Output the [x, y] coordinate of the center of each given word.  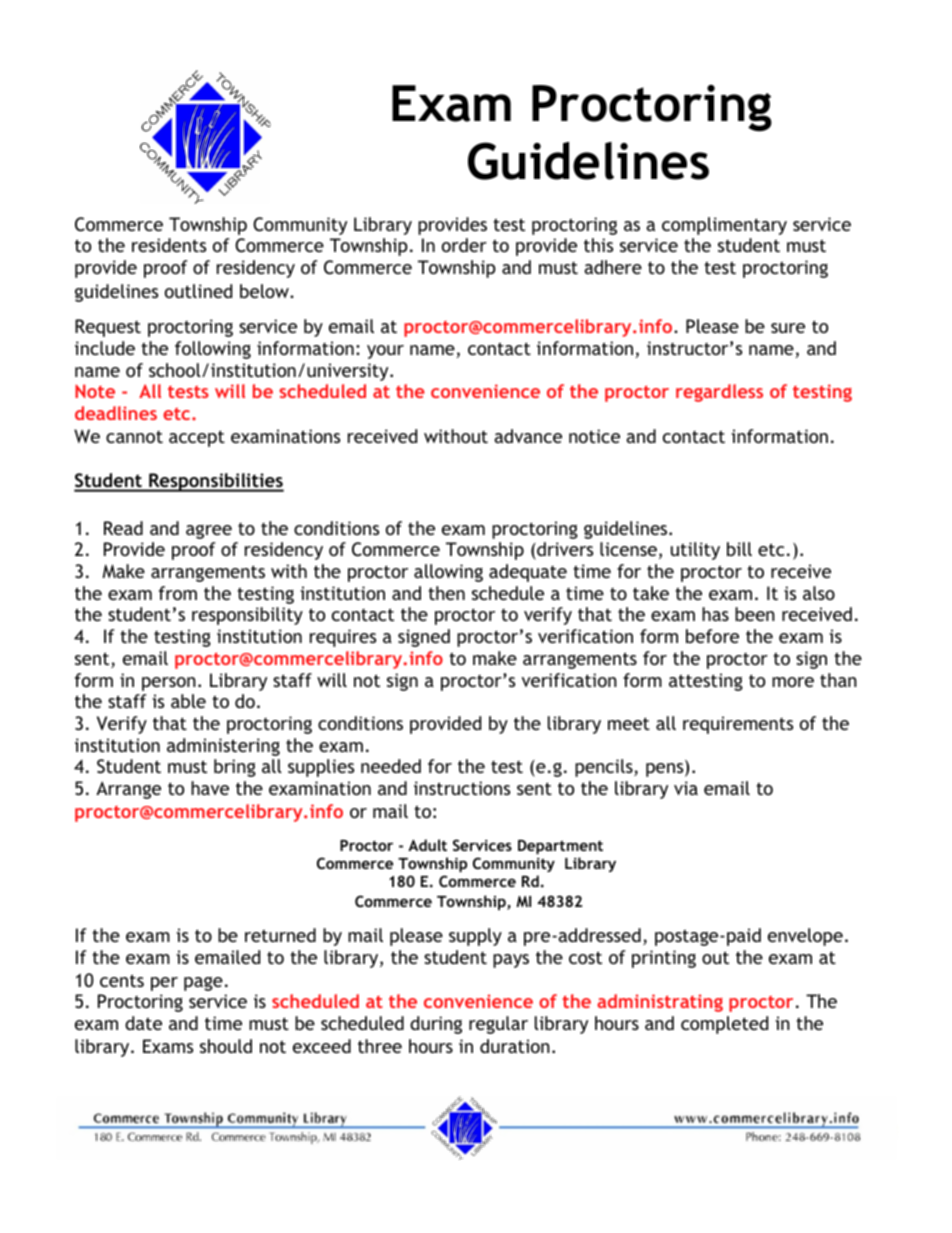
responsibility [247, 616]
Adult [427, 845]
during [436, 1025]
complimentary [724, 226]
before [712, 636]
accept [197, 438]
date [143, 1023]
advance [528, 436]
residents [169, 245]
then [446, 593]
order [464, 245]
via [686, 788]
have [210, 788]
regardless [719, 393]
